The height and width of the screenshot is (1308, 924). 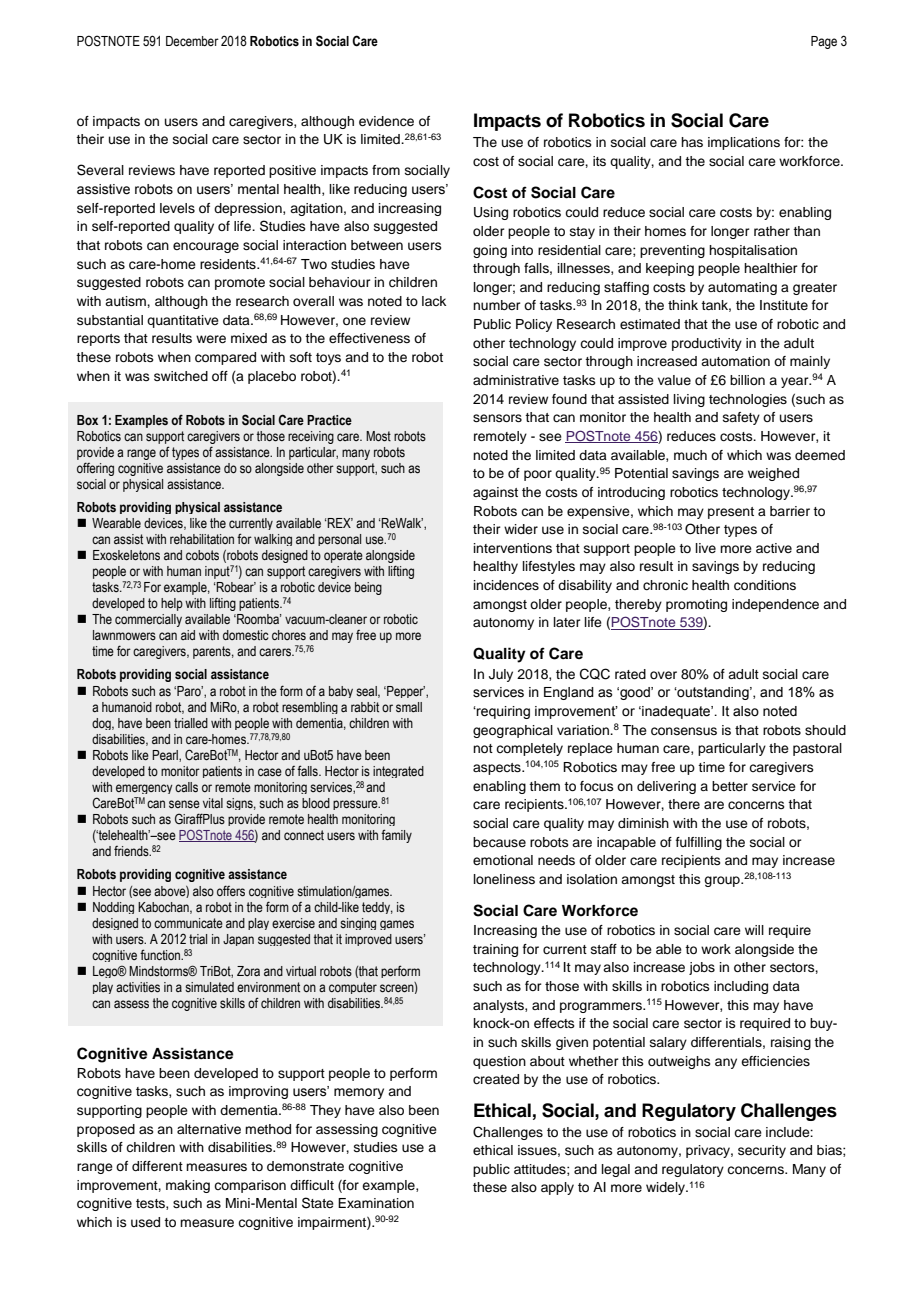 I want to click on security, so click(x=762, y=1151).
